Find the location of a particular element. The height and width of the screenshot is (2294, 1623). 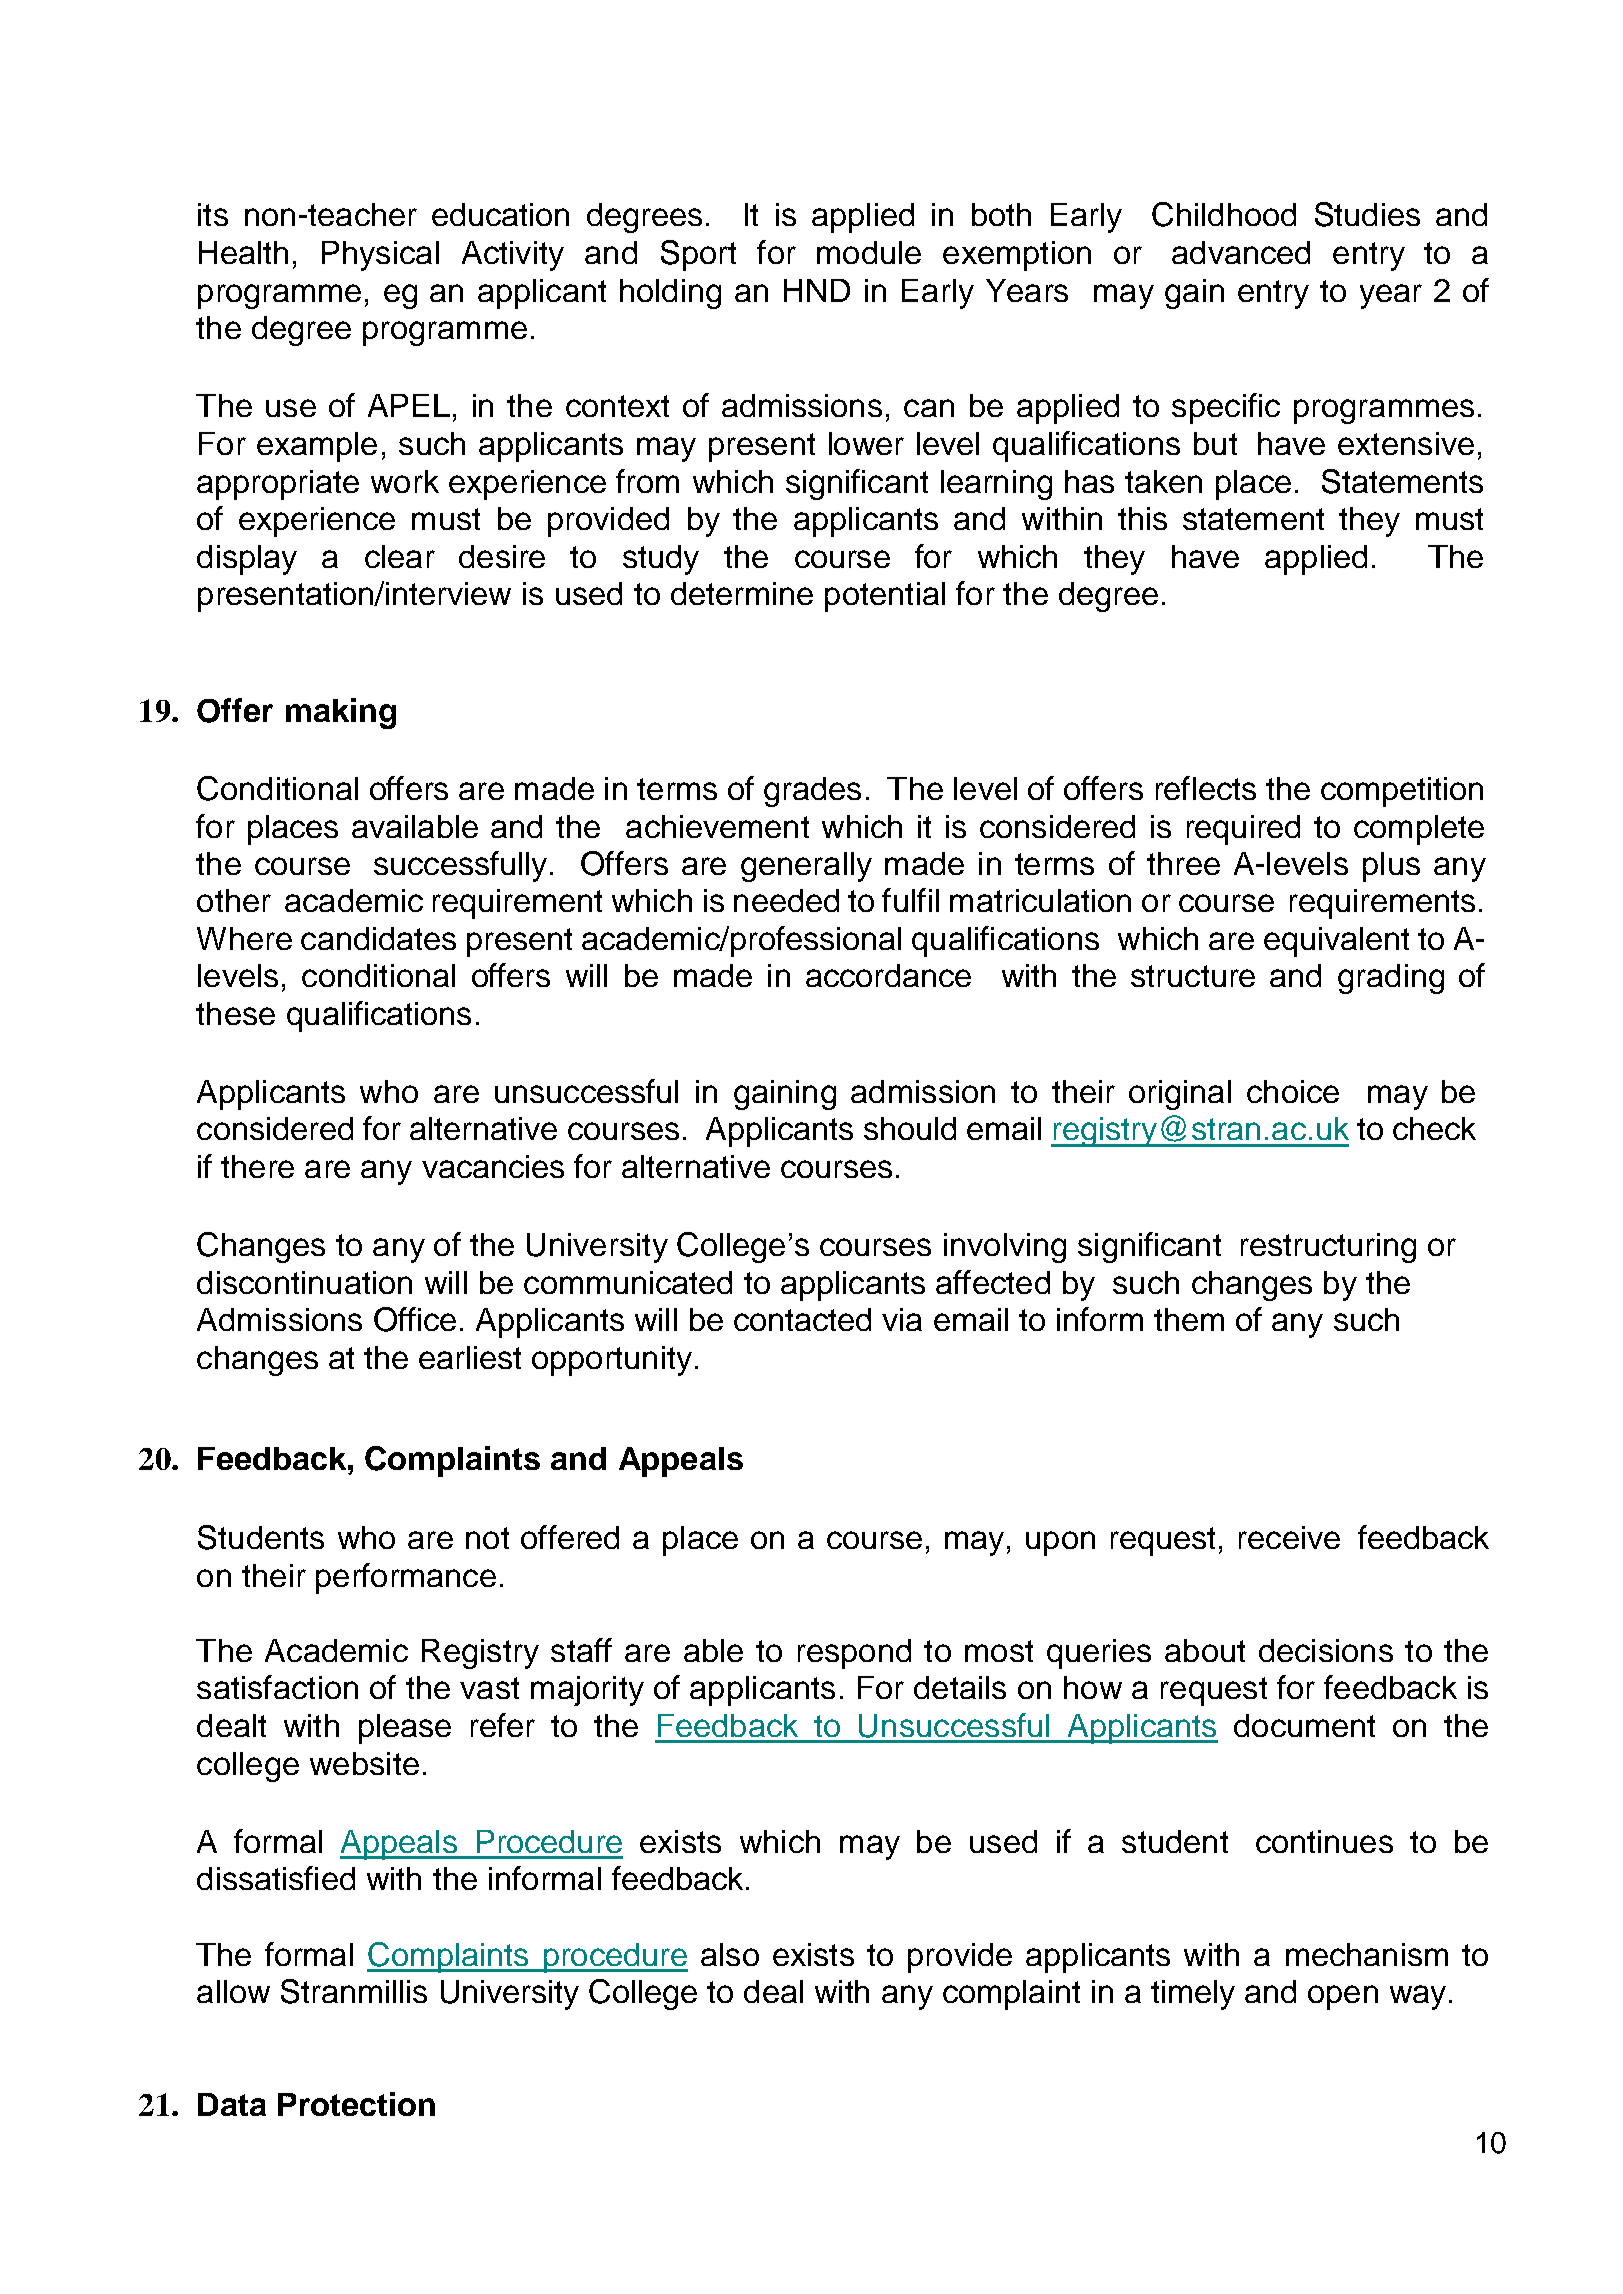

also is located at coordinates (730, 1954).
